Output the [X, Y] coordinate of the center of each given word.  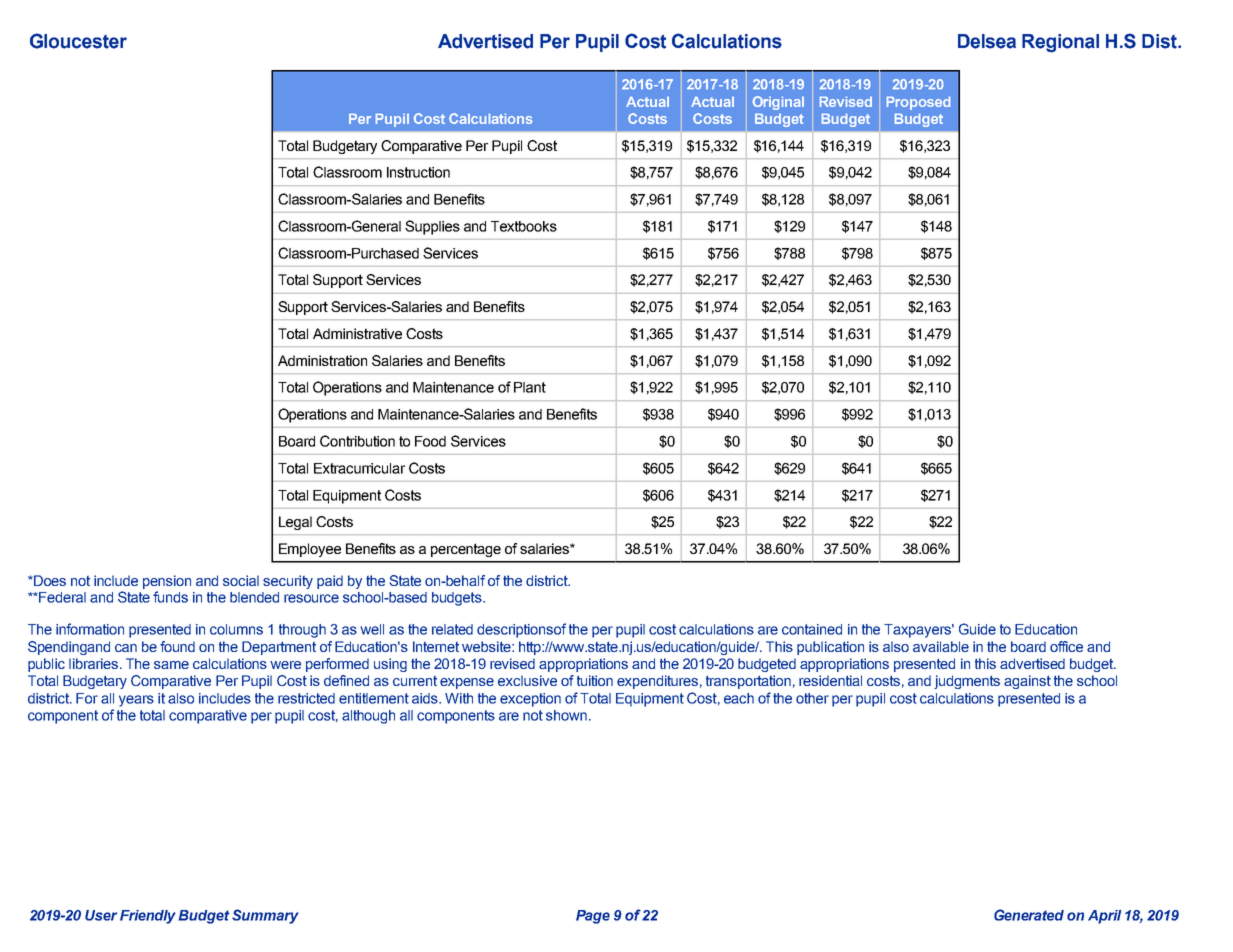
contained [812, 629]
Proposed [918, 103]
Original [778, 103]
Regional [1060, 43]
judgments [967, 682]
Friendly [148, 917]
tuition [595, 680]
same [171, 665]
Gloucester [78, 41]
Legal [295, 523]
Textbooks [524, 226]
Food [430, 441]
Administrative [357, 333]
